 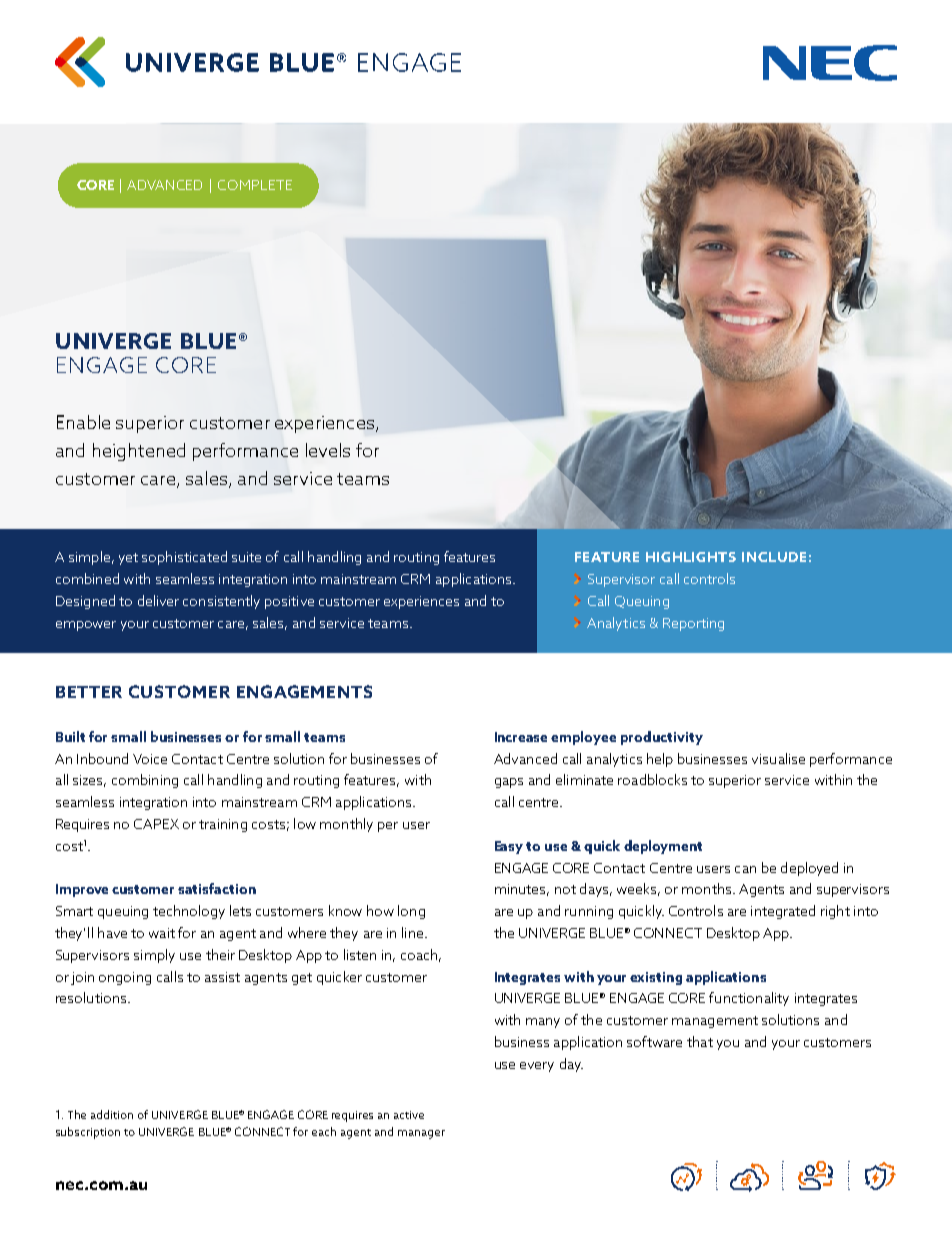 I want to click on BETTER, so click(x=89, y=692).
